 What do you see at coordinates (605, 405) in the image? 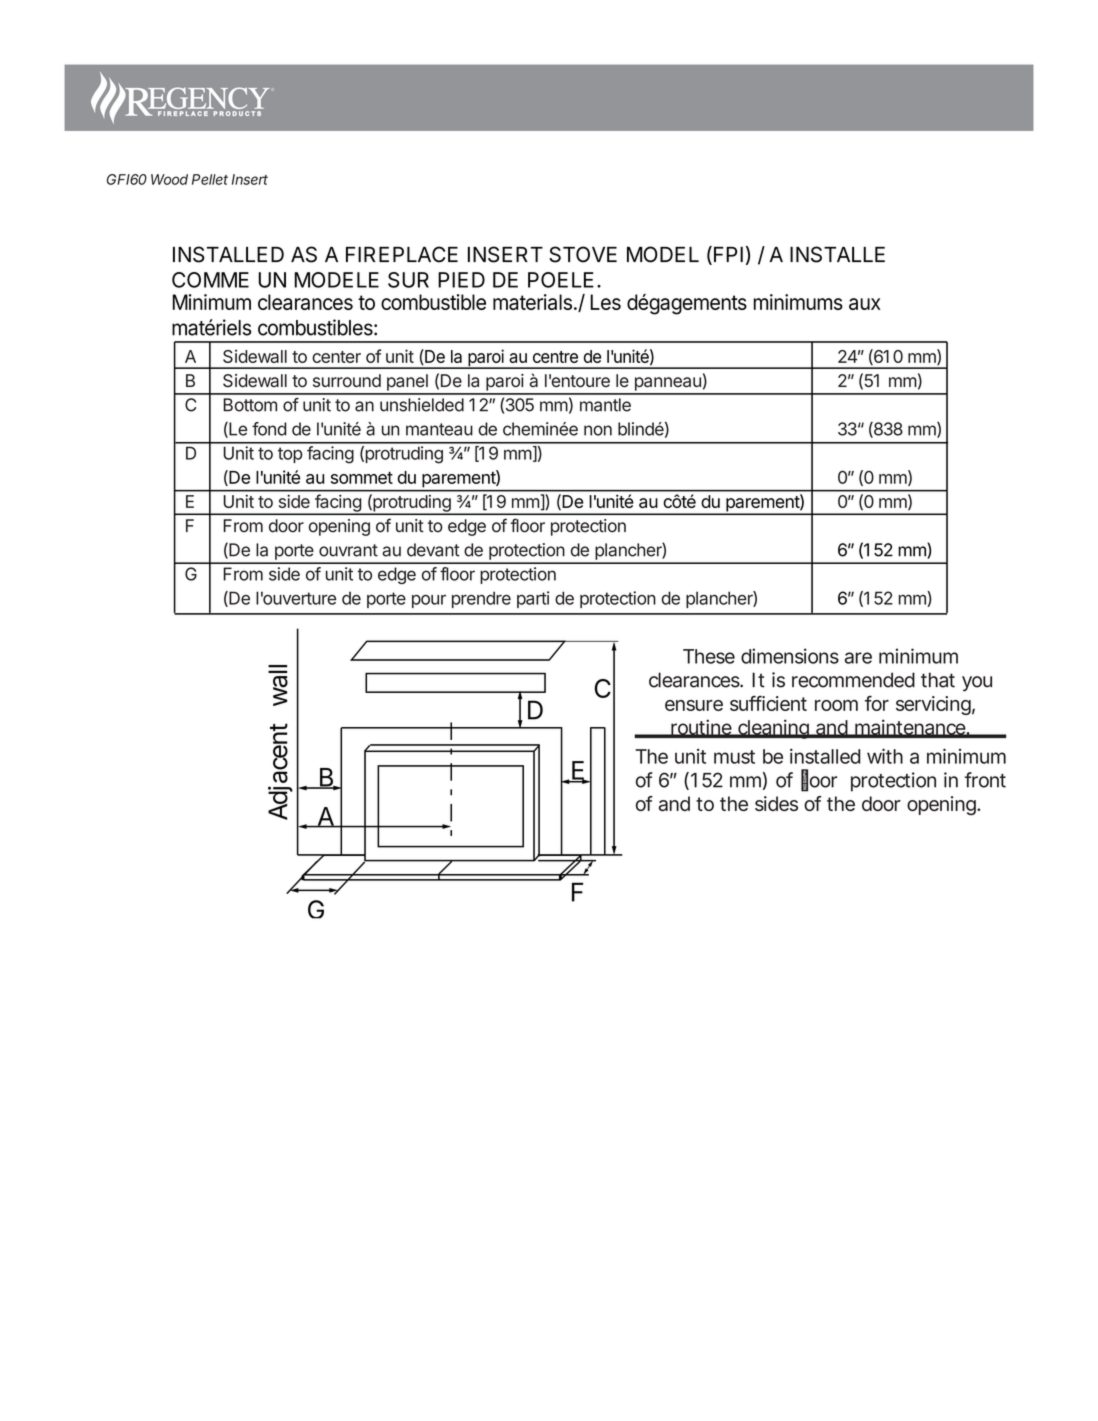
I see `mantle` at bounding box center [605, 405].
